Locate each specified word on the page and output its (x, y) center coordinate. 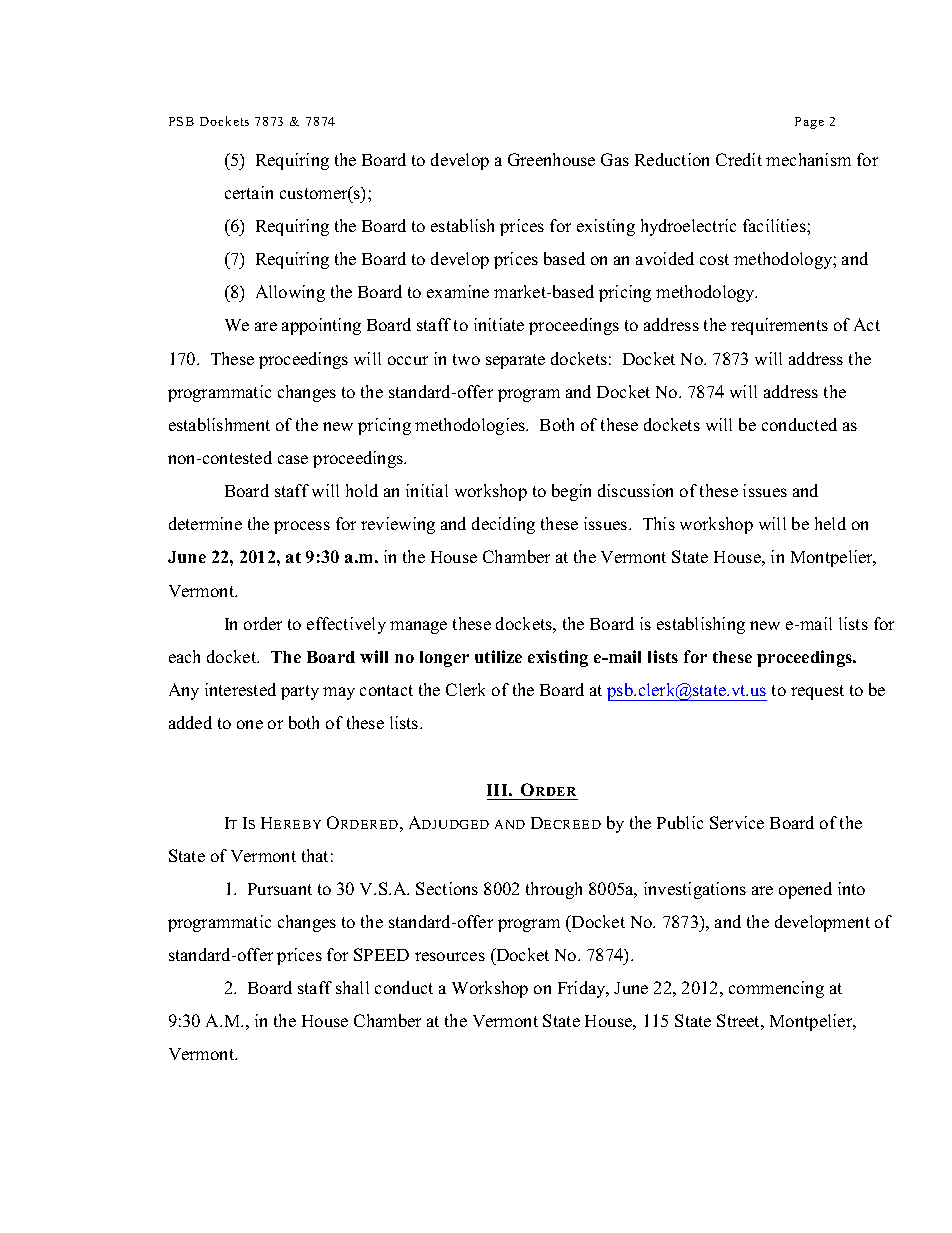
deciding (503, 525)
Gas (615, 159)
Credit (739, 159)
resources (450, 956)
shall (352, 987)
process (302, 527)
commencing (776, 989)
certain (249, 192)
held (830, 523)
